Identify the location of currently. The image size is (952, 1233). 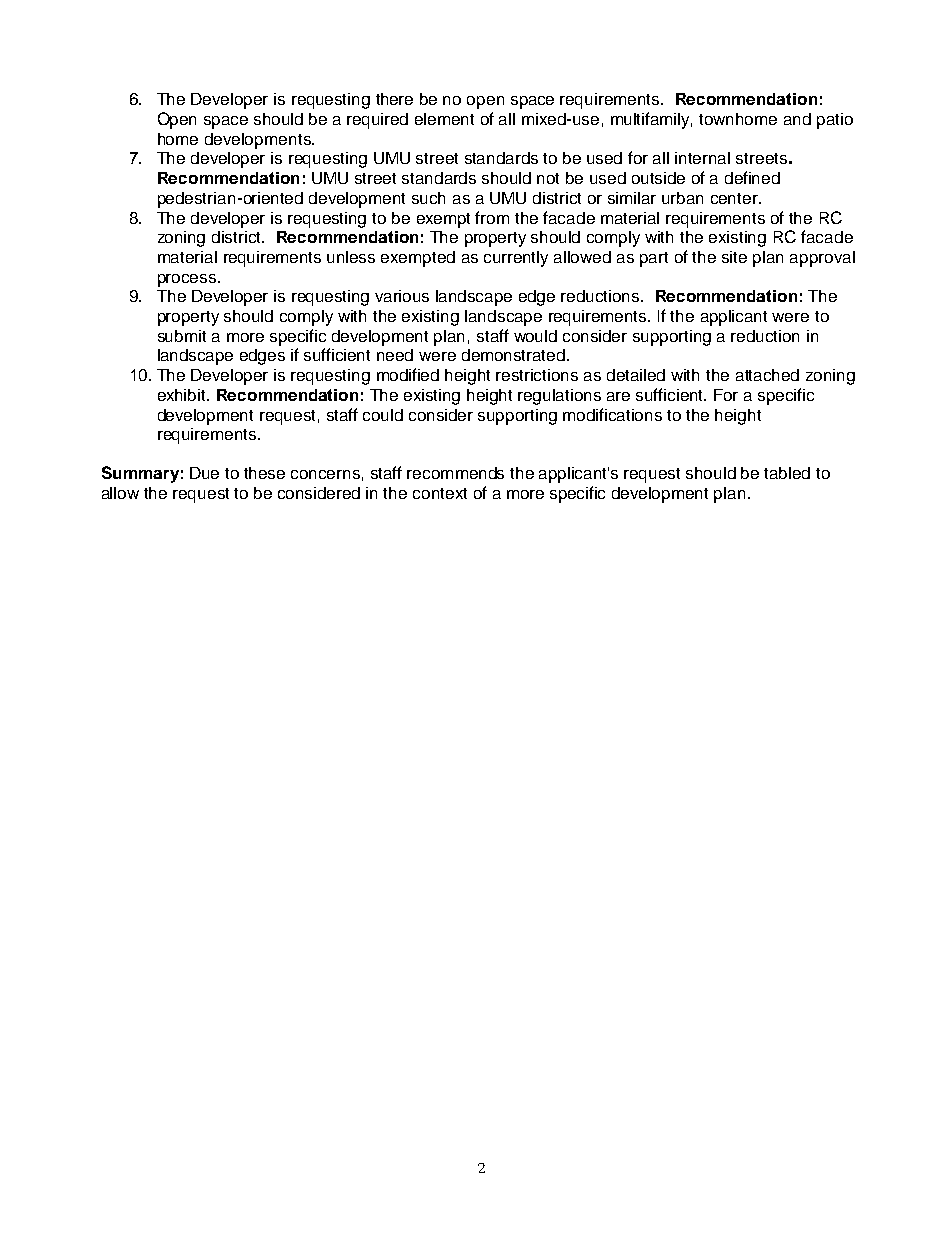
(516, 259).
